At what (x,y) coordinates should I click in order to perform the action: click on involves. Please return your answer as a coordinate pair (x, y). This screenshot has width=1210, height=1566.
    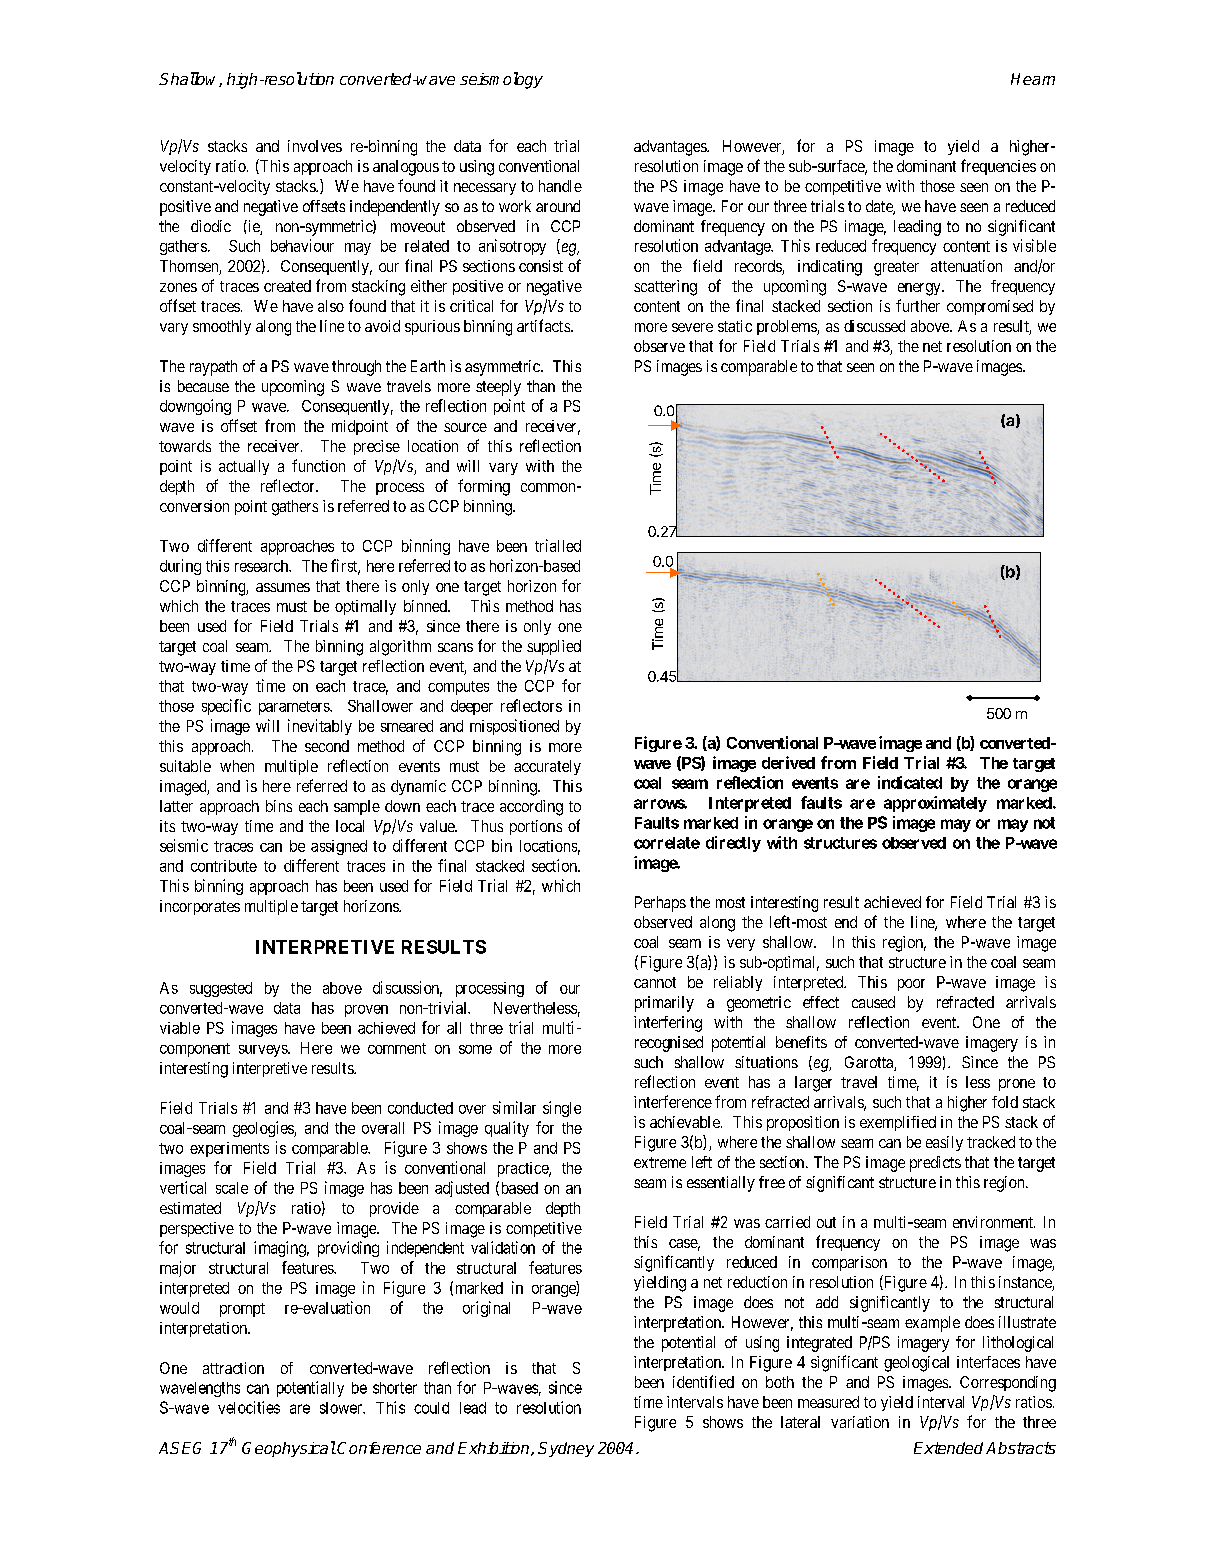
    Looking at the image, I should click on (315, 146).
